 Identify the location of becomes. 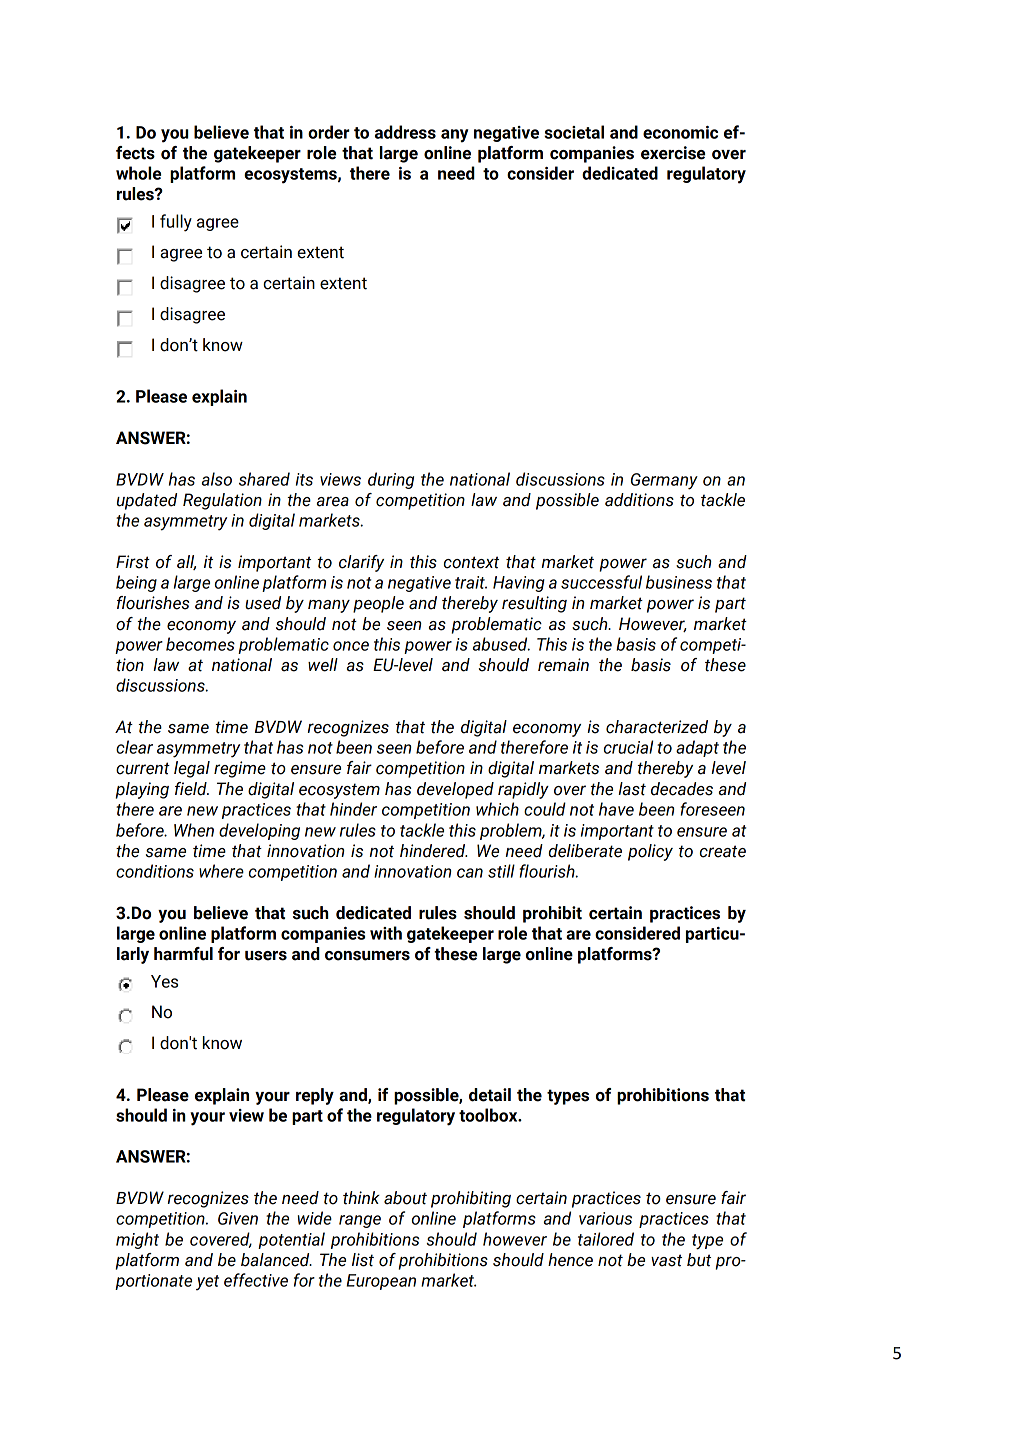
(200, 644).
